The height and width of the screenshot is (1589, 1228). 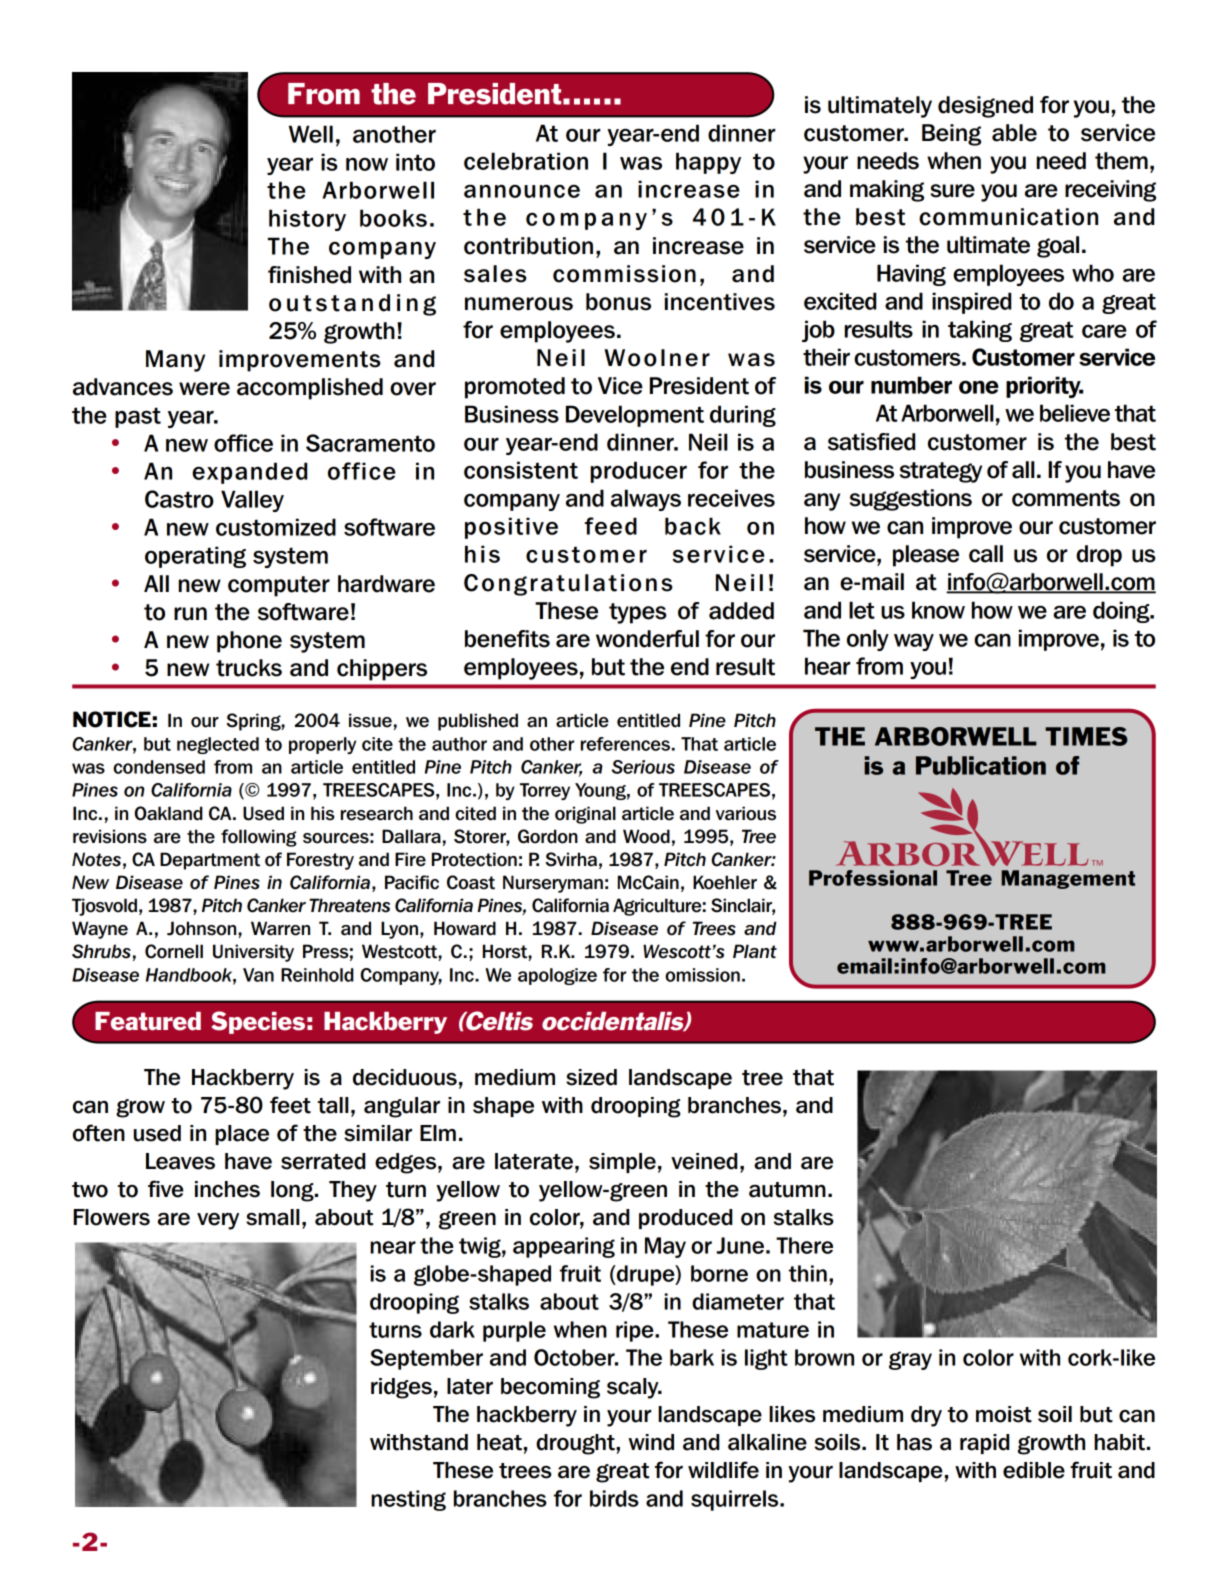 What do you see at coordinates (576, 1444) in the screenshot?
I see `drought` at bounding box center [576, 1444].
